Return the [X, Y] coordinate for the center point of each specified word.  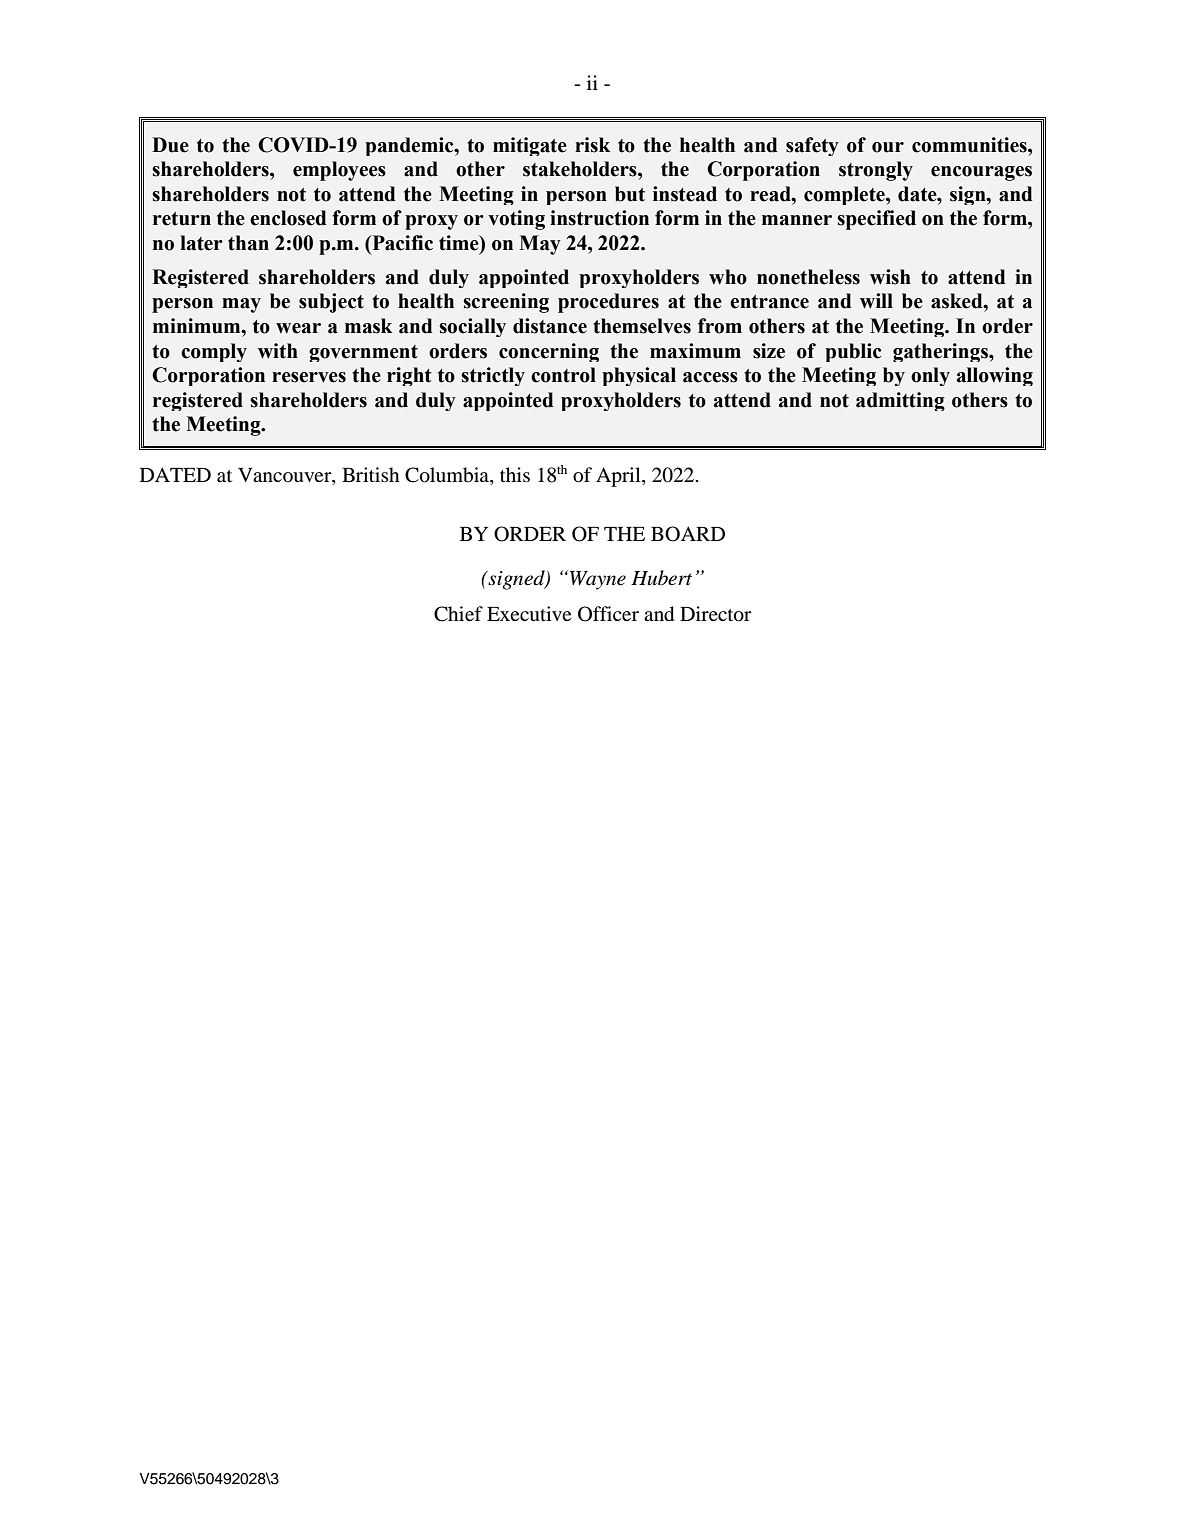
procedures [608, 303]
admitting [900, 401]
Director [716, 614]
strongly [876, 171]
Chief [458, 614]
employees [339, 171]
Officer [608, 614]
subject [331, 303]
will [876, 301]
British [371, 474]
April [619, 477]
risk [593, 145]
